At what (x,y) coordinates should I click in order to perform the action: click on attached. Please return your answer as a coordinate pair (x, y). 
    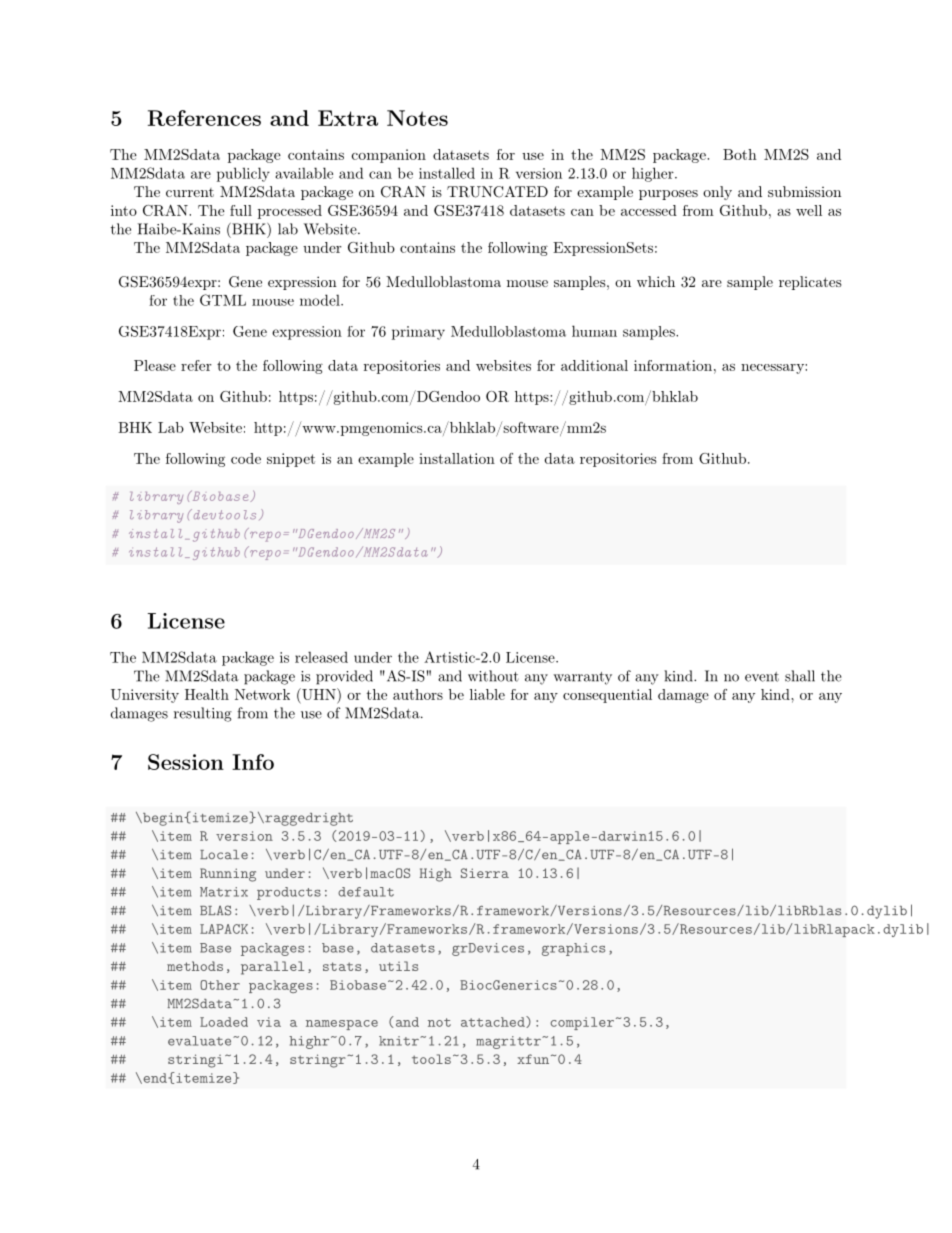
    Looking at the image, I should click on (494, 1022).
